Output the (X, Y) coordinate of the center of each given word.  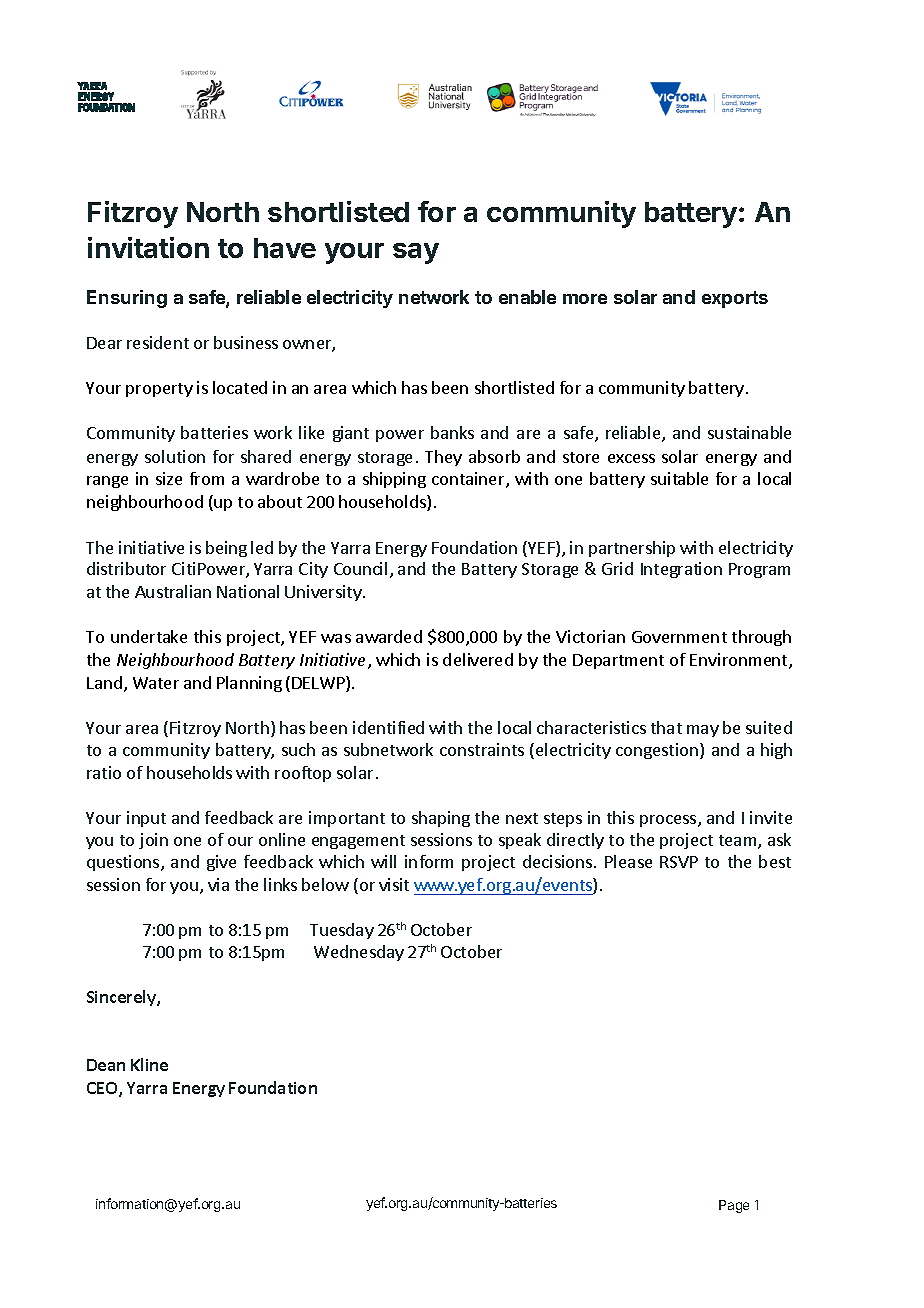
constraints (482, 749)
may (703, 731)
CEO (103, 1089)
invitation (148, 247)
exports (735, 299)
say (416, 253)
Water (156, 683)
